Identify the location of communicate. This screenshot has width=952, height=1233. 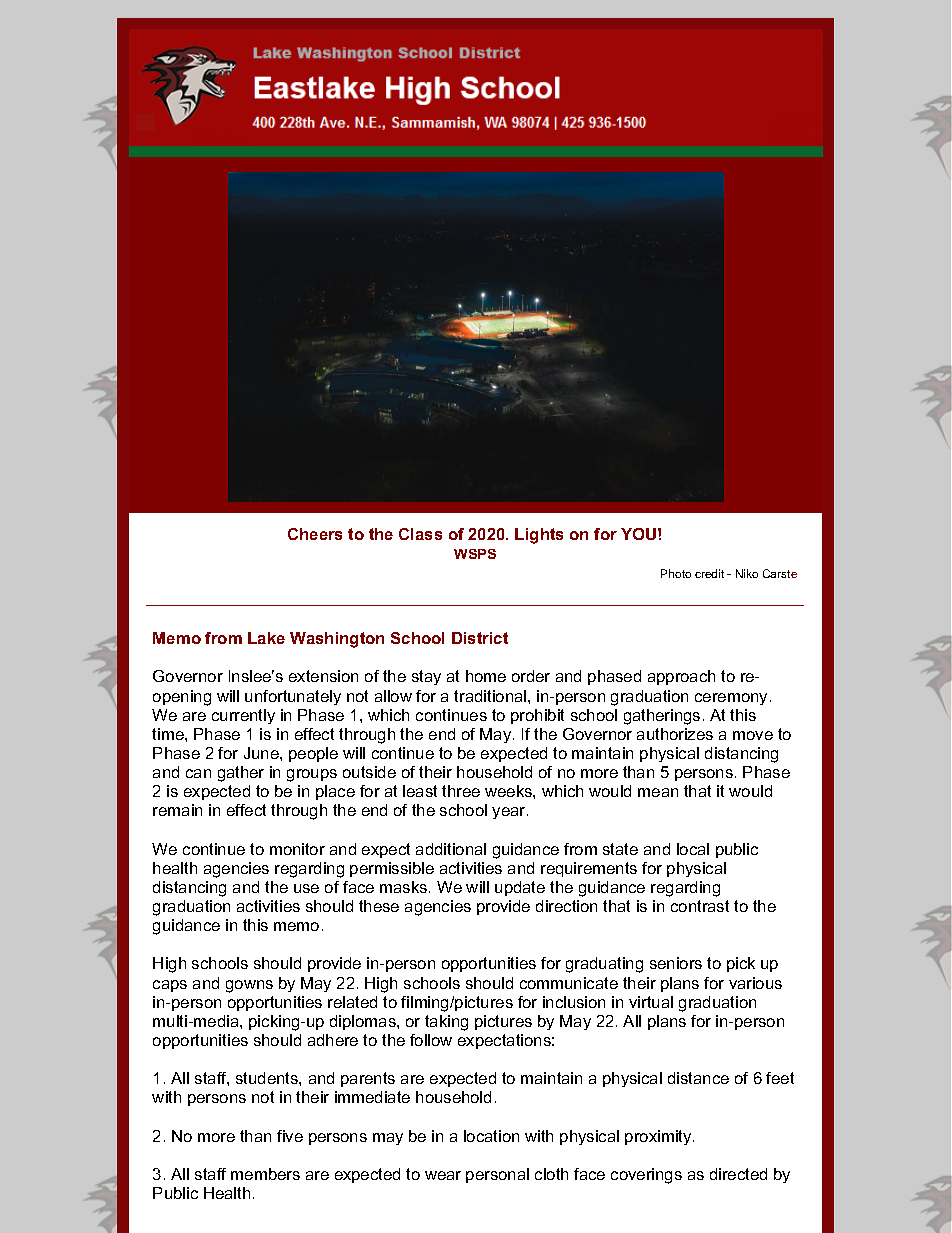
(569, 983).
